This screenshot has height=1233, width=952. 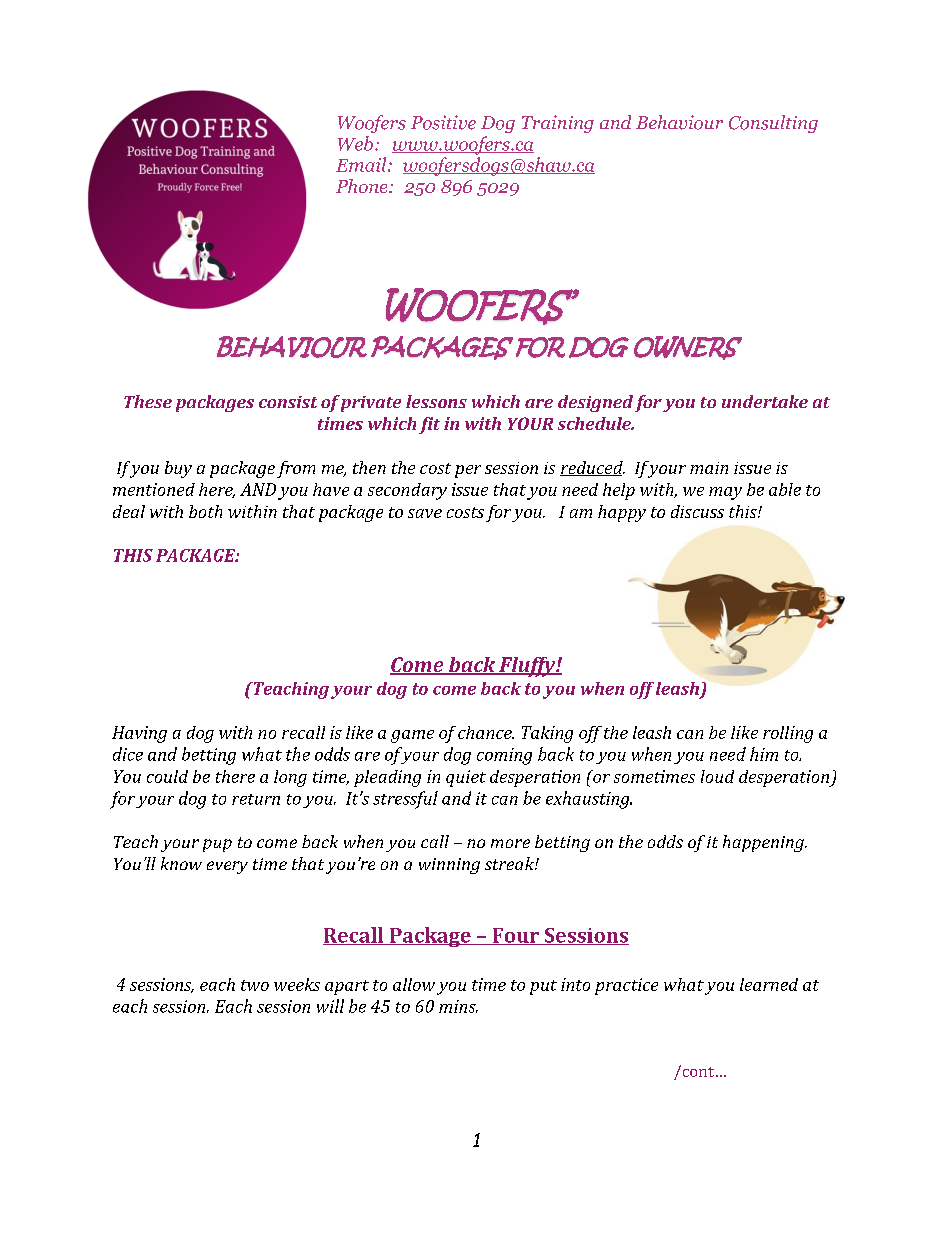 What do you see at coordinates (765, 401) in the screenshot?
I see `undertake` at bounding box center [765, 401].
